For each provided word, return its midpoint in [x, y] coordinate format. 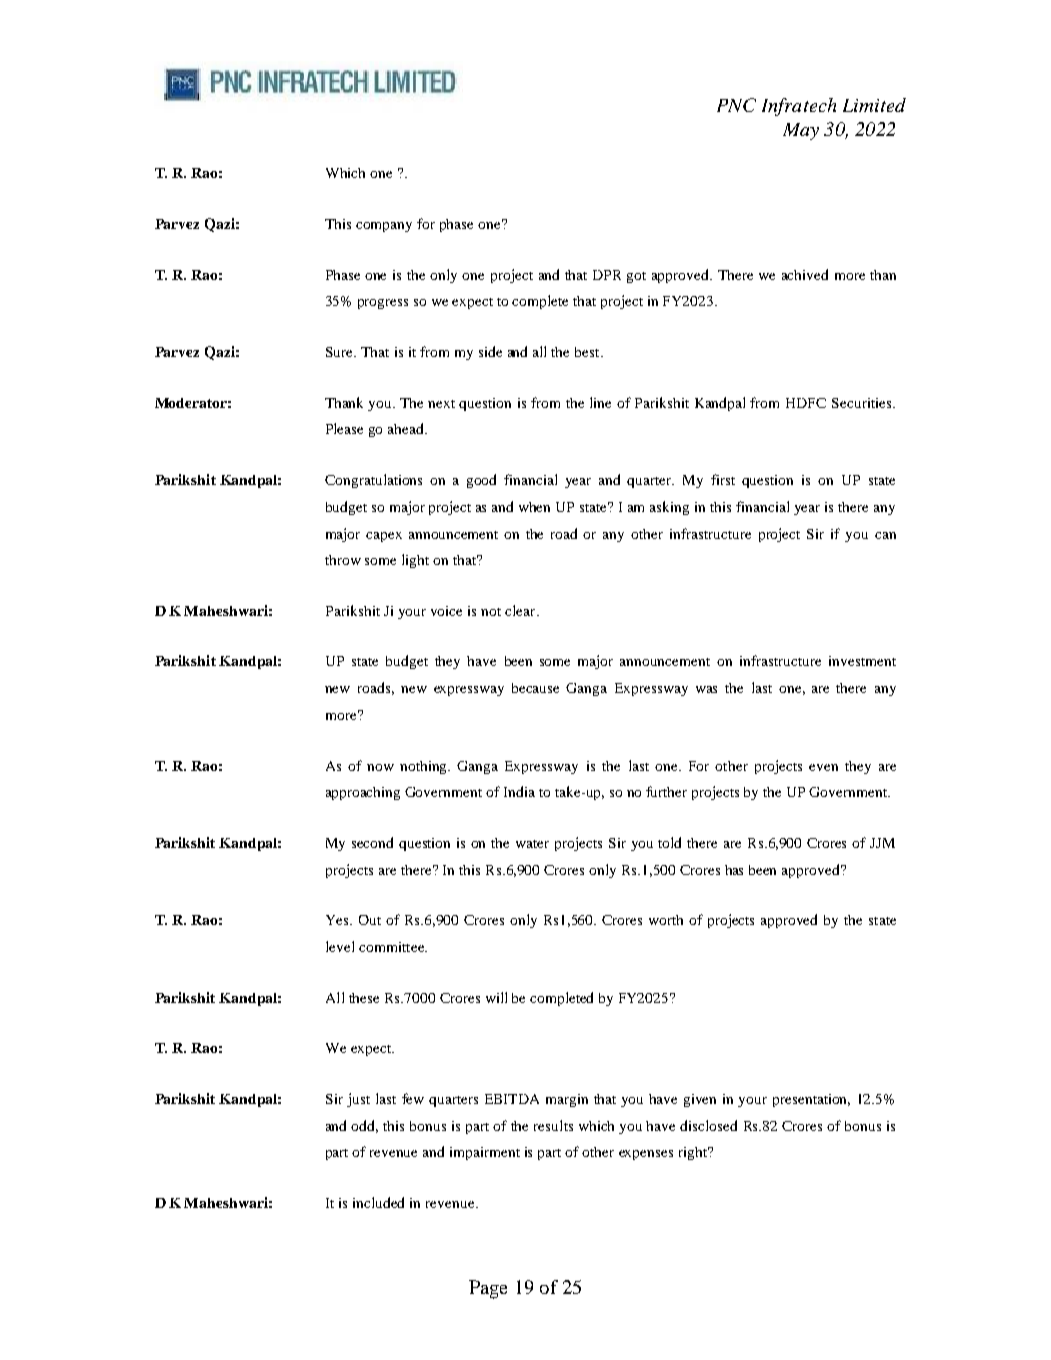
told [669, 842]
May [801, 131]
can [885, 535]
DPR [607, 275]
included [378, 1202]
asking [669, 508]
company [384, 227]
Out [370, 920]
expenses [646, 1155]
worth [666, 920]
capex [384, 537]
